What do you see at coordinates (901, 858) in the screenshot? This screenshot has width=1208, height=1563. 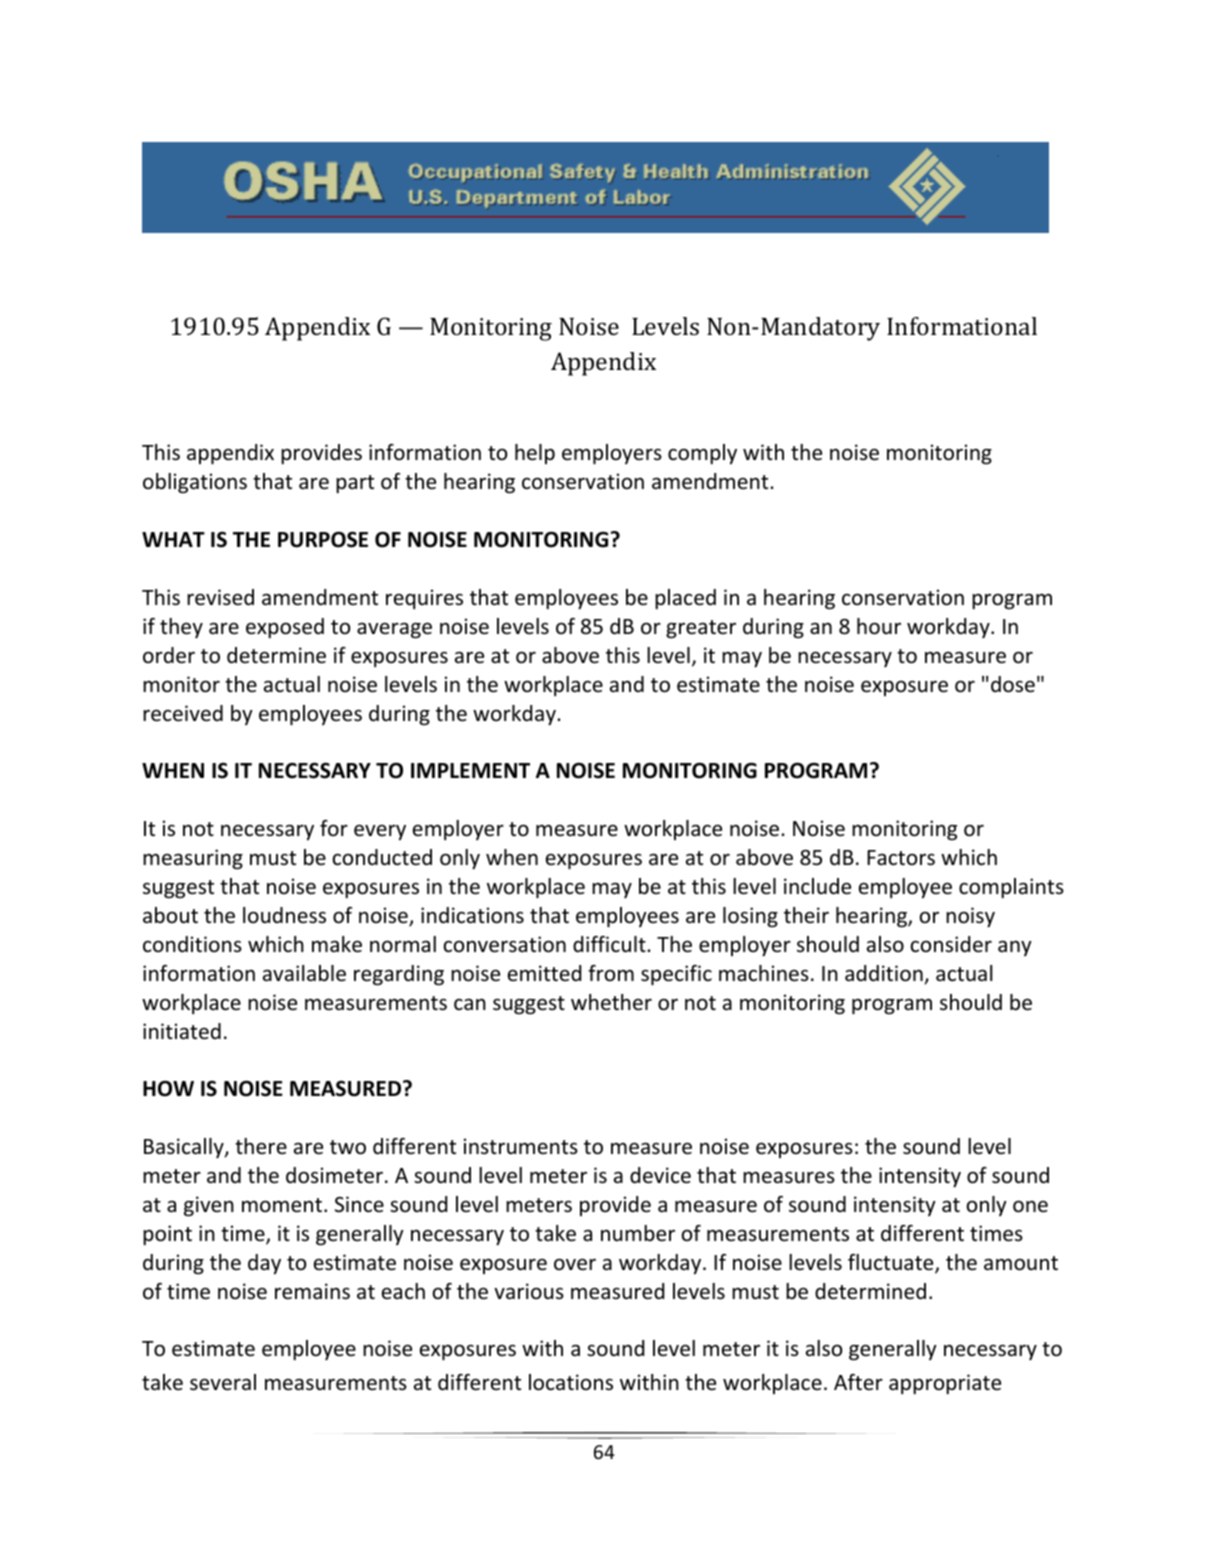 I see `Factors` at bounding box center [901, 858].
